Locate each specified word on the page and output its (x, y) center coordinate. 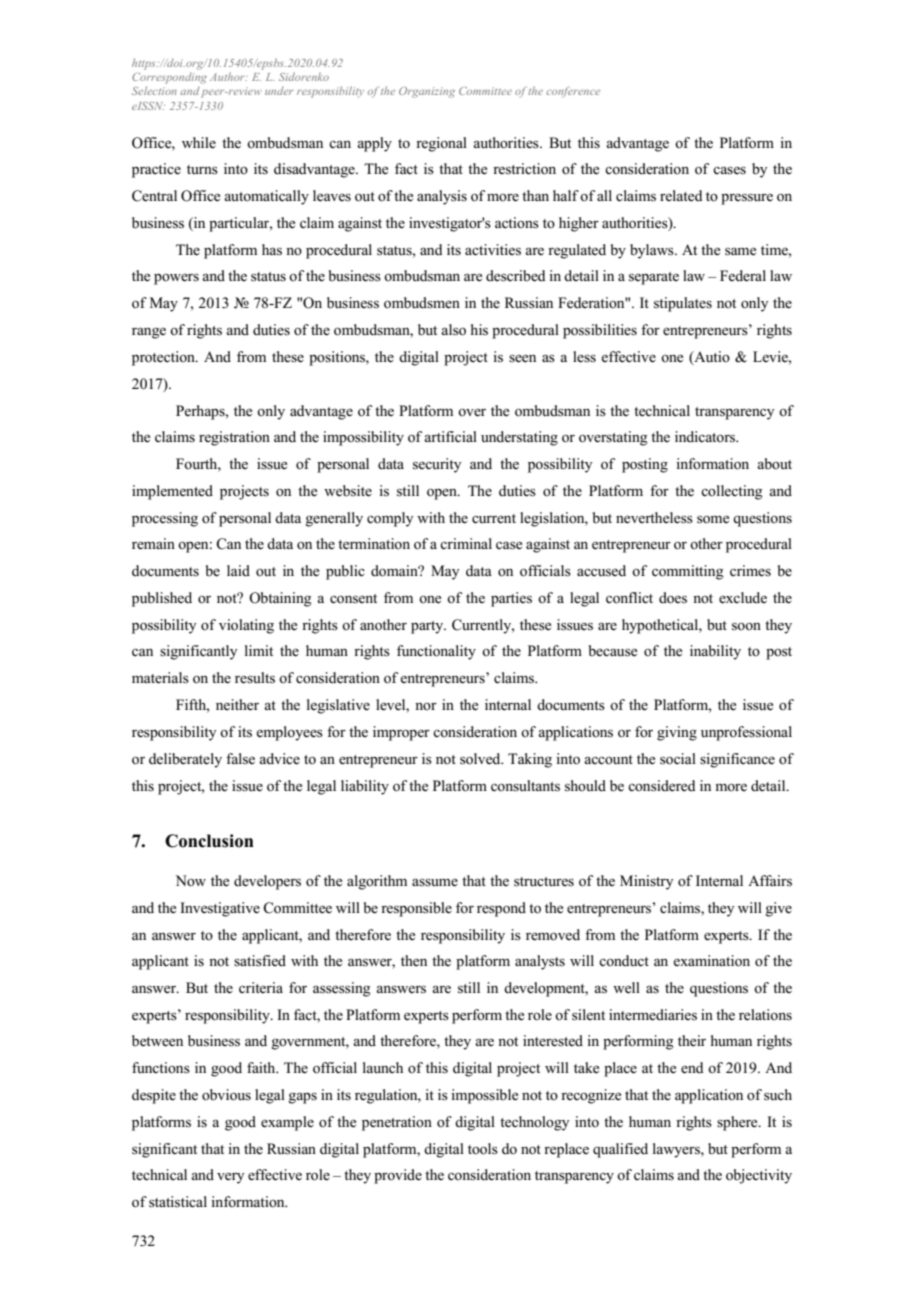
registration (234, 438)
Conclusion (209, 841)
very (230, 1178)
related (681, 196)
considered (662, 786)
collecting (732, 492)
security (437, 465)
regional (441, 144)
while (199, 143)
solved (481, 759)
